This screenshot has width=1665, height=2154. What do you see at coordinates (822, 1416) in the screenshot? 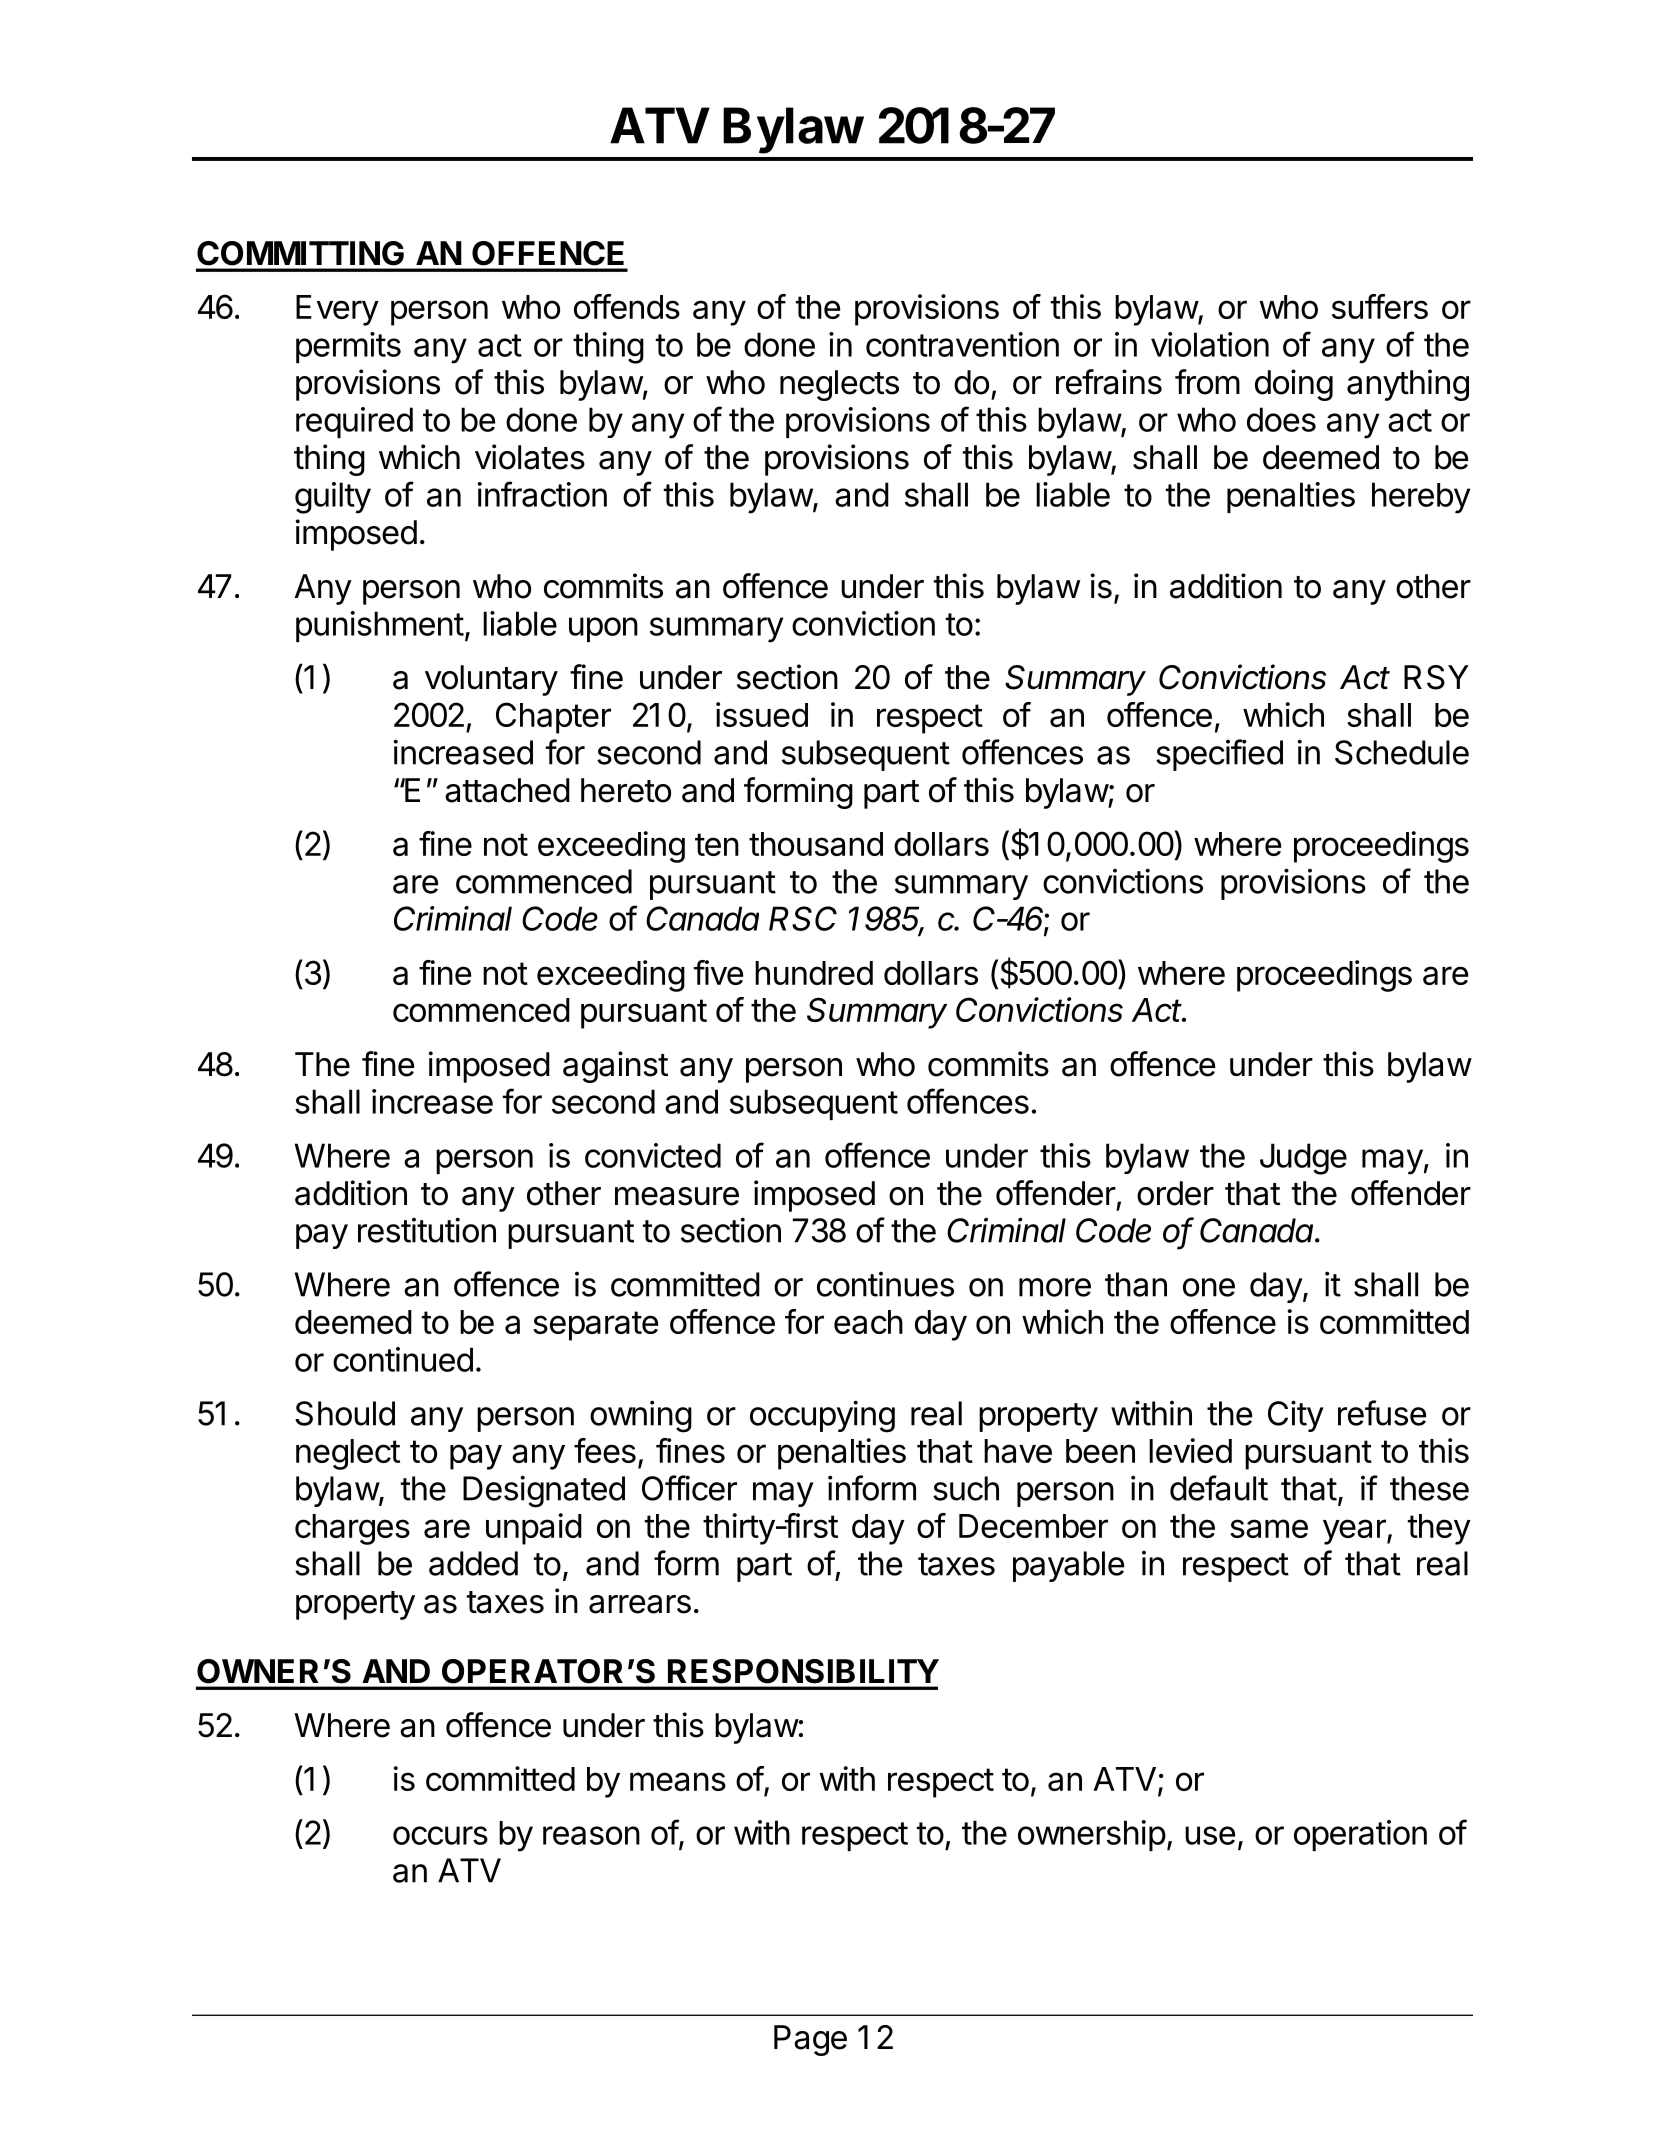
I see `occupying` at bounding box center [822, 1416].
